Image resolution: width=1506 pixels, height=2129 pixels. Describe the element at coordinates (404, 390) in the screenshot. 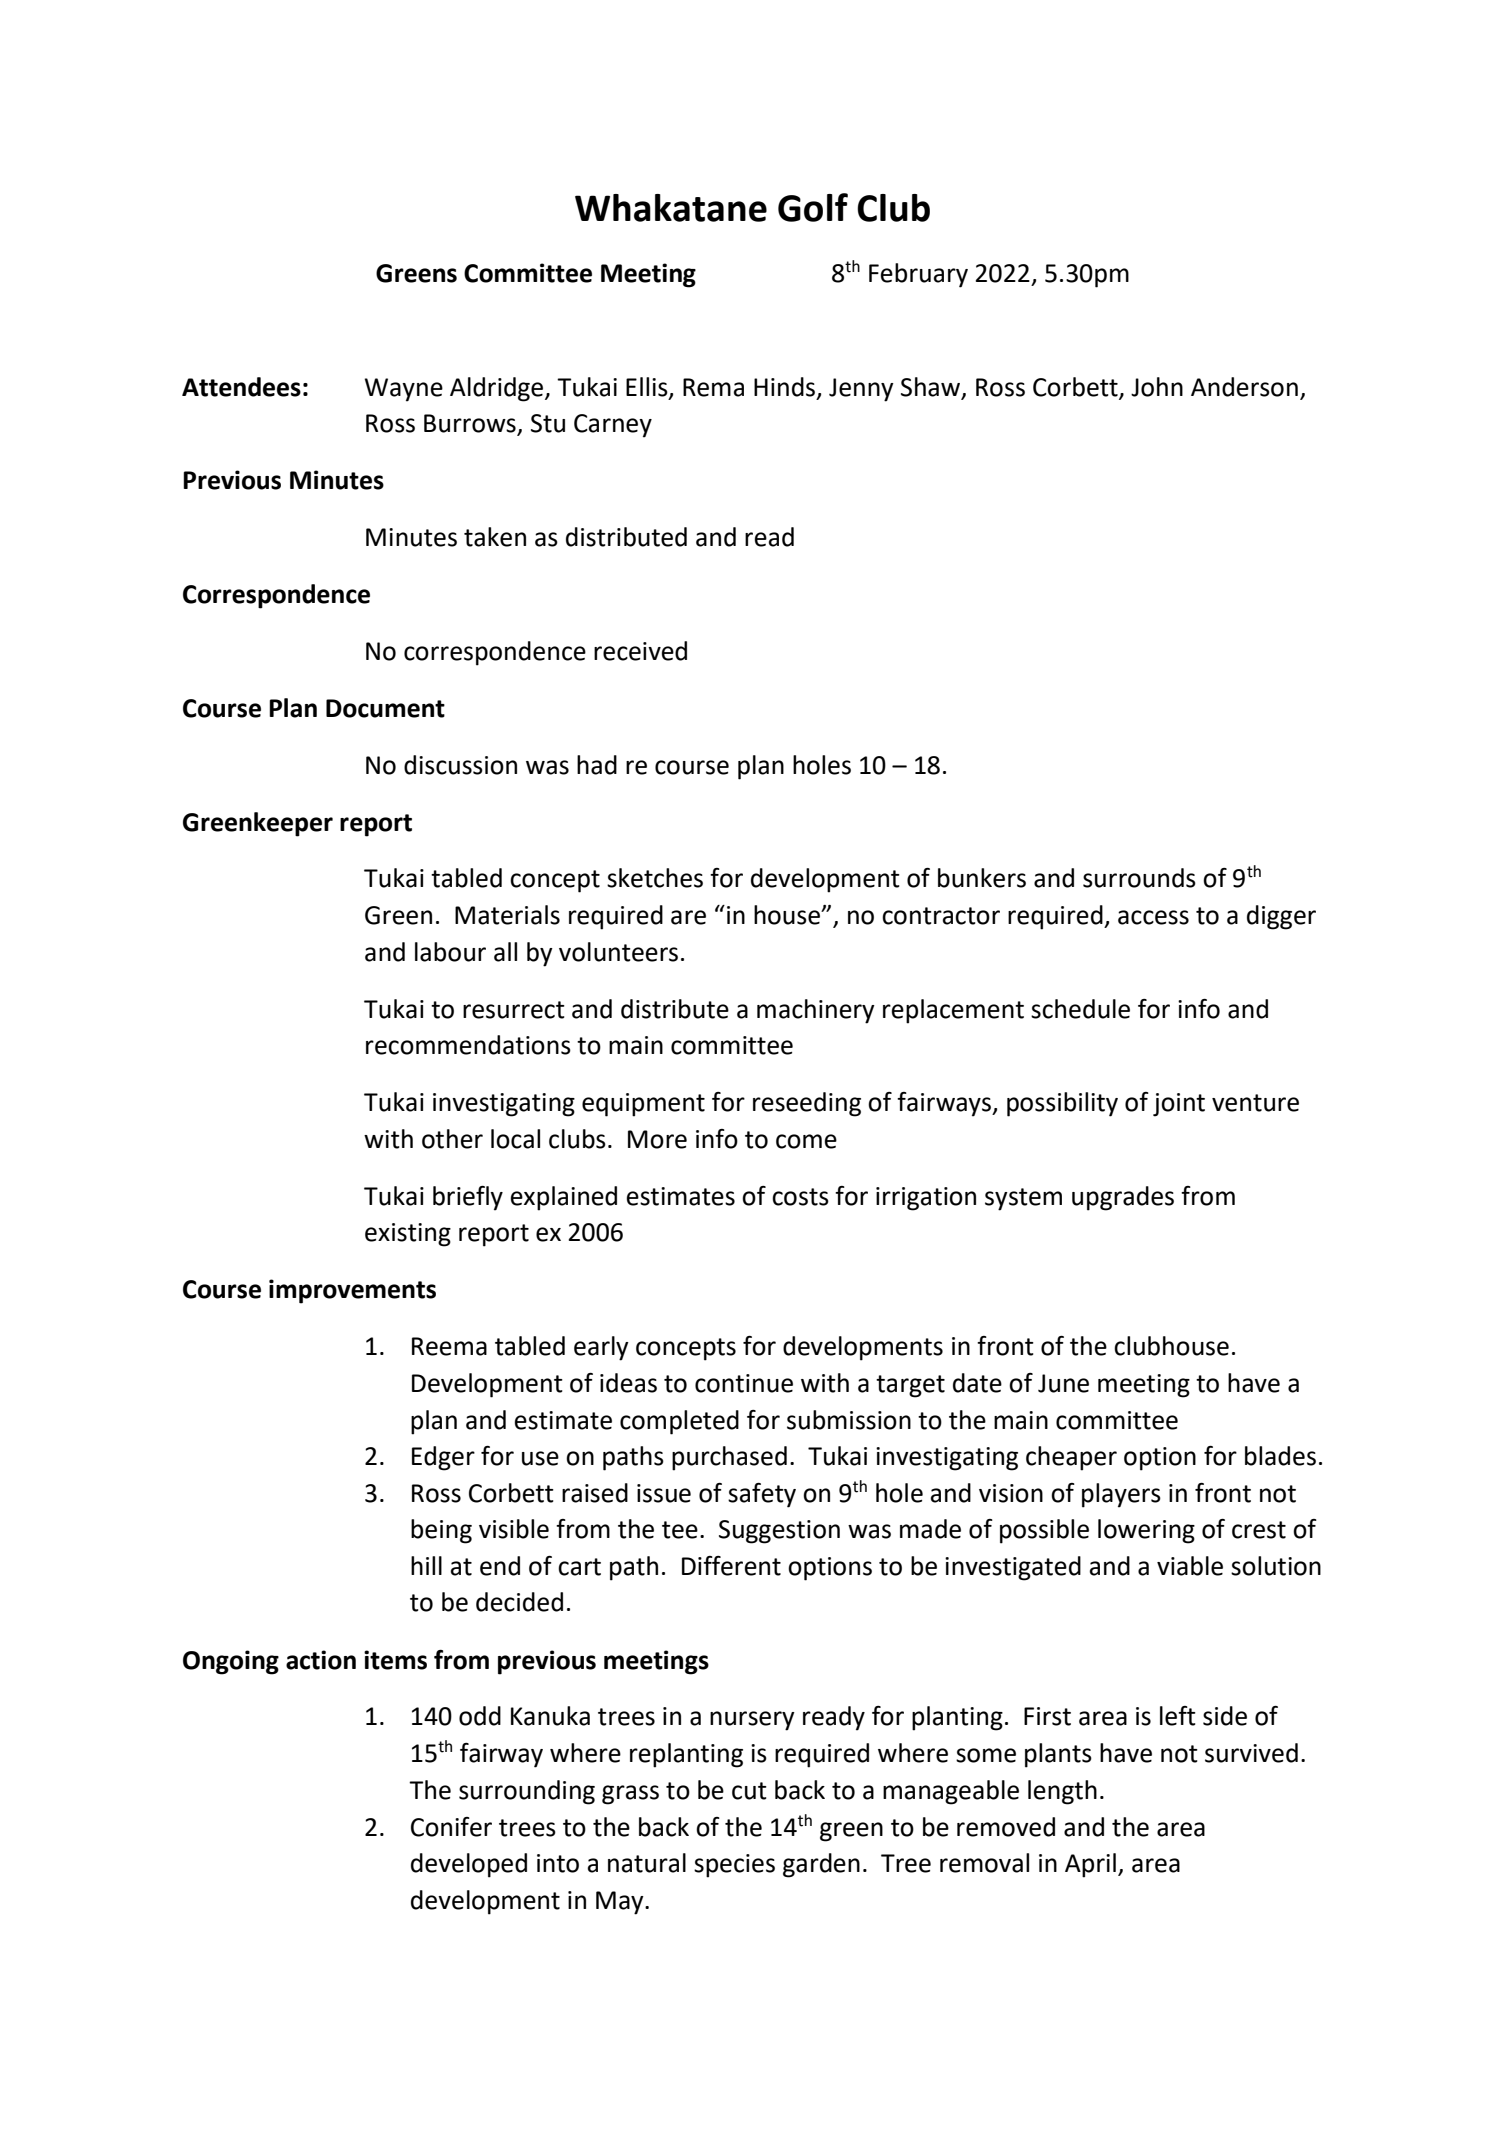

I see `Wayne` at that location.
